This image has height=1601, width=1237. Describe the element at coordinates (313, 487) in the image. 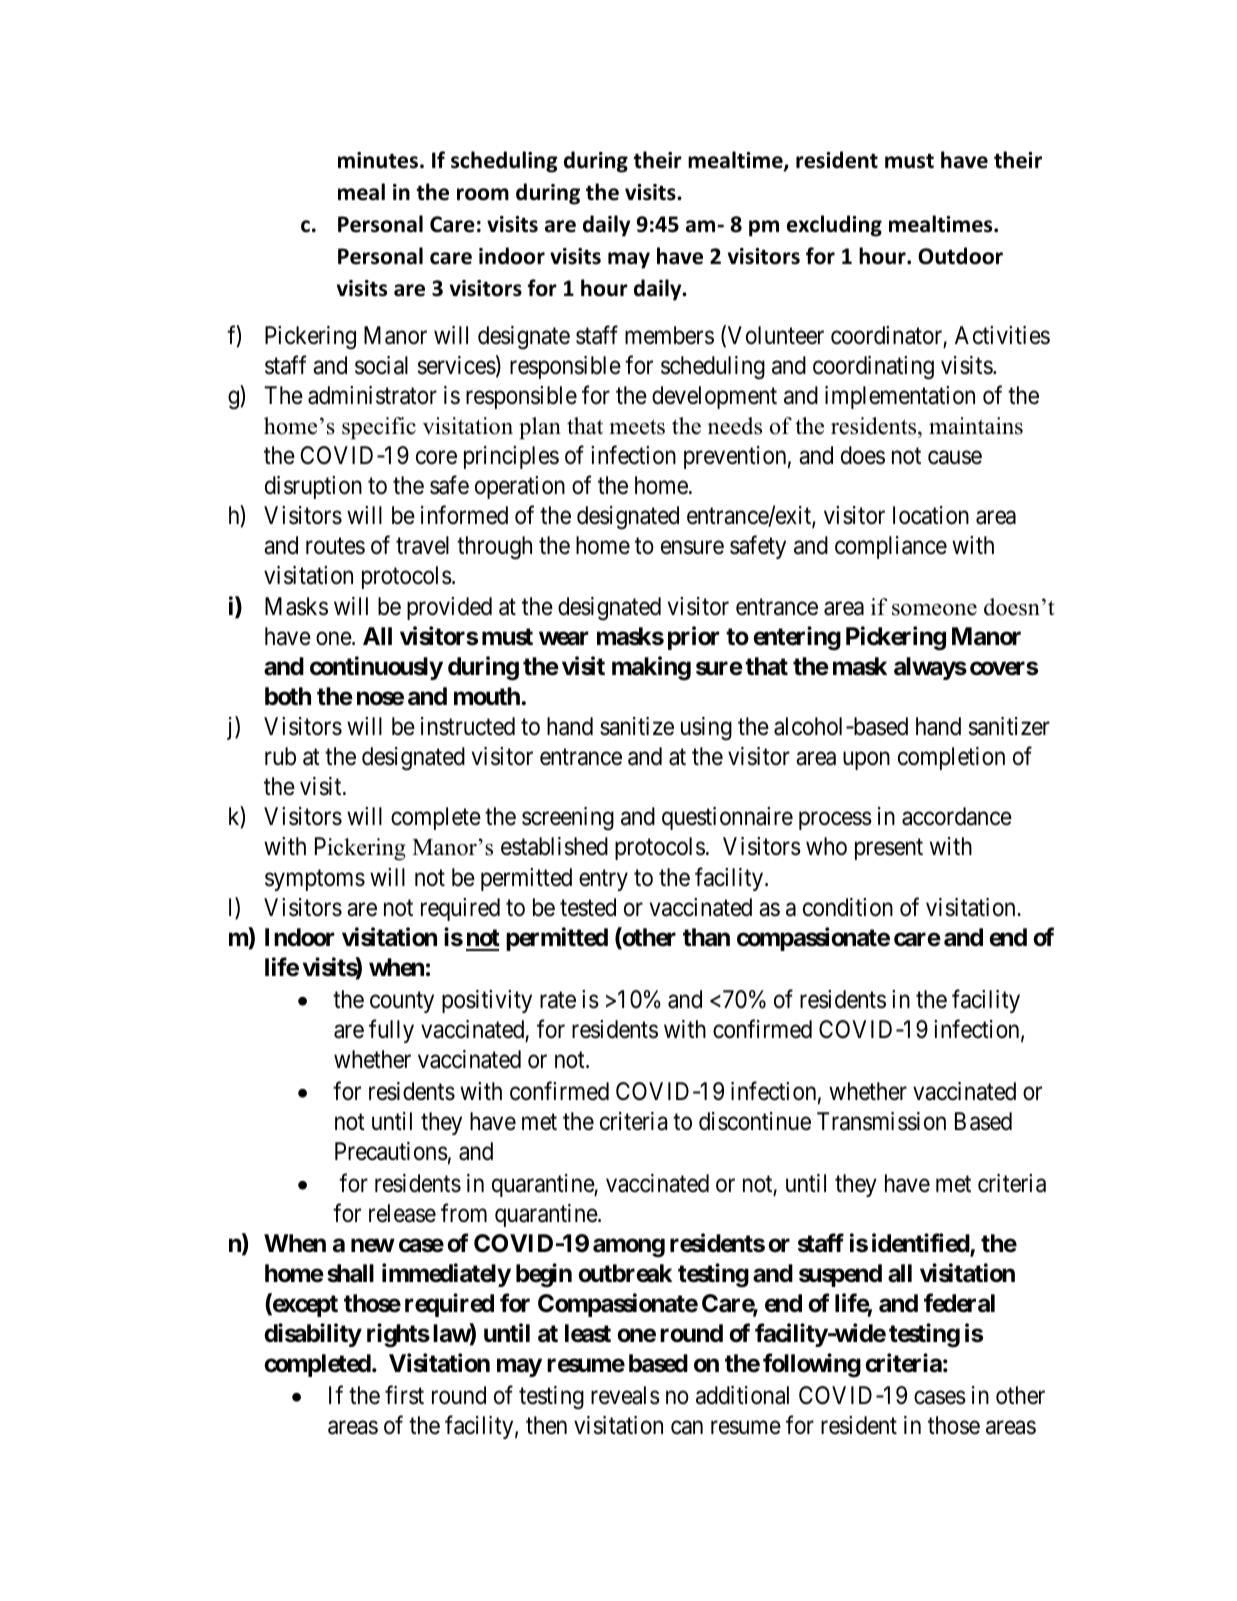

I see `disruption` at that location.
